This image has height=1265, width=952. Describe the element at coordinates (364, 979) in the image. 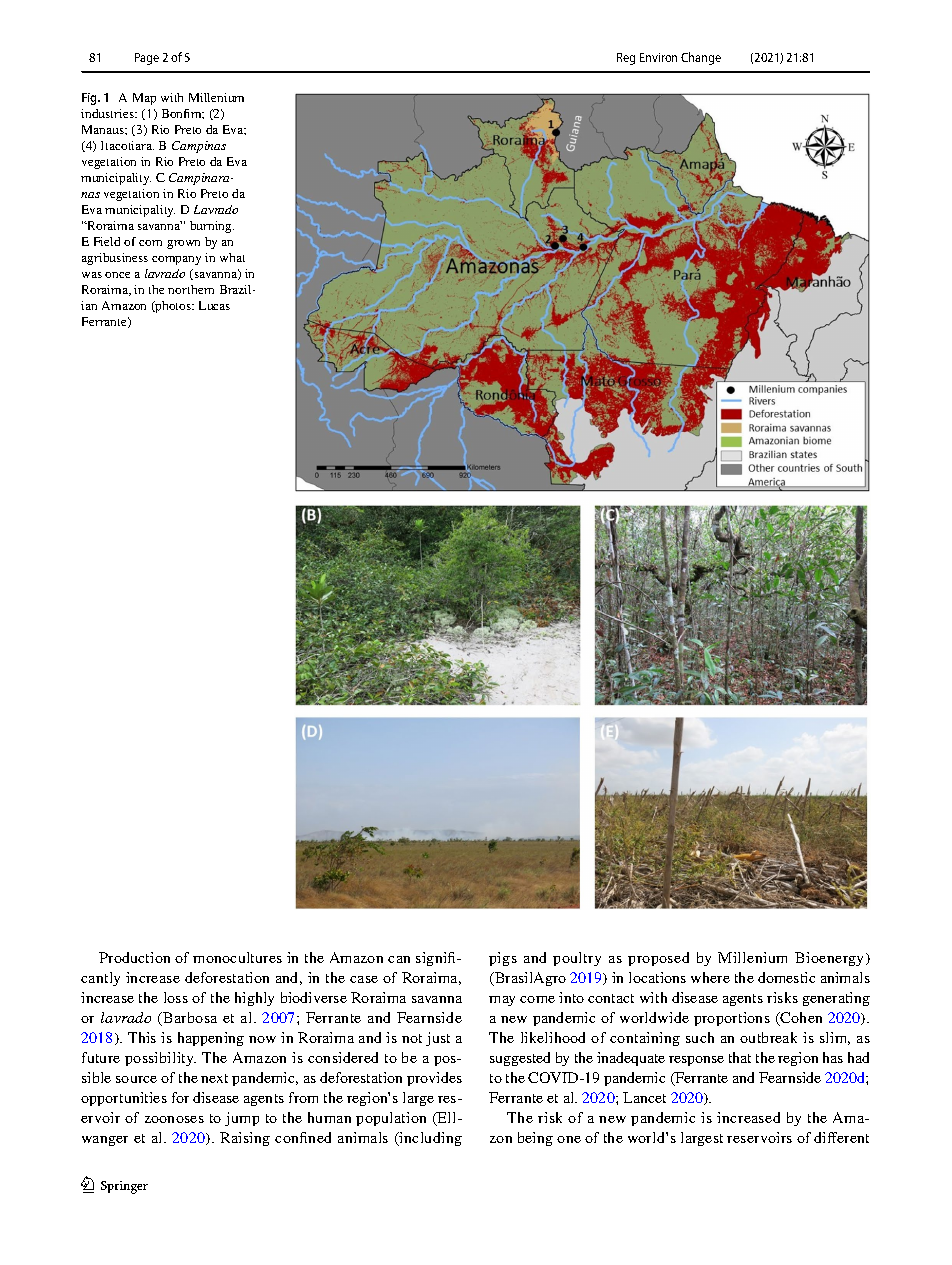

I see `case` at that location.
